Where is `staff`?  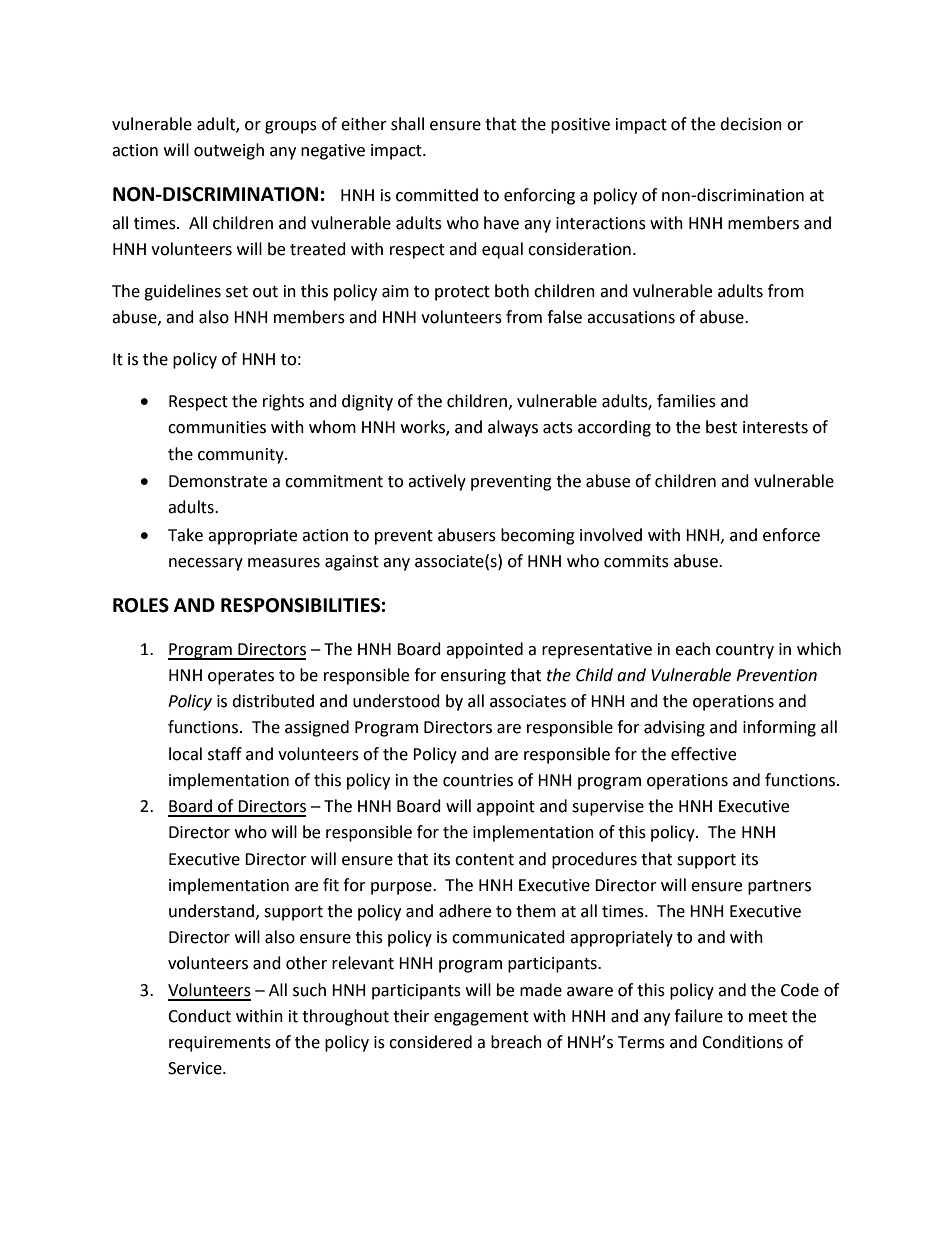 staff is located at coordinates (225, 754).
